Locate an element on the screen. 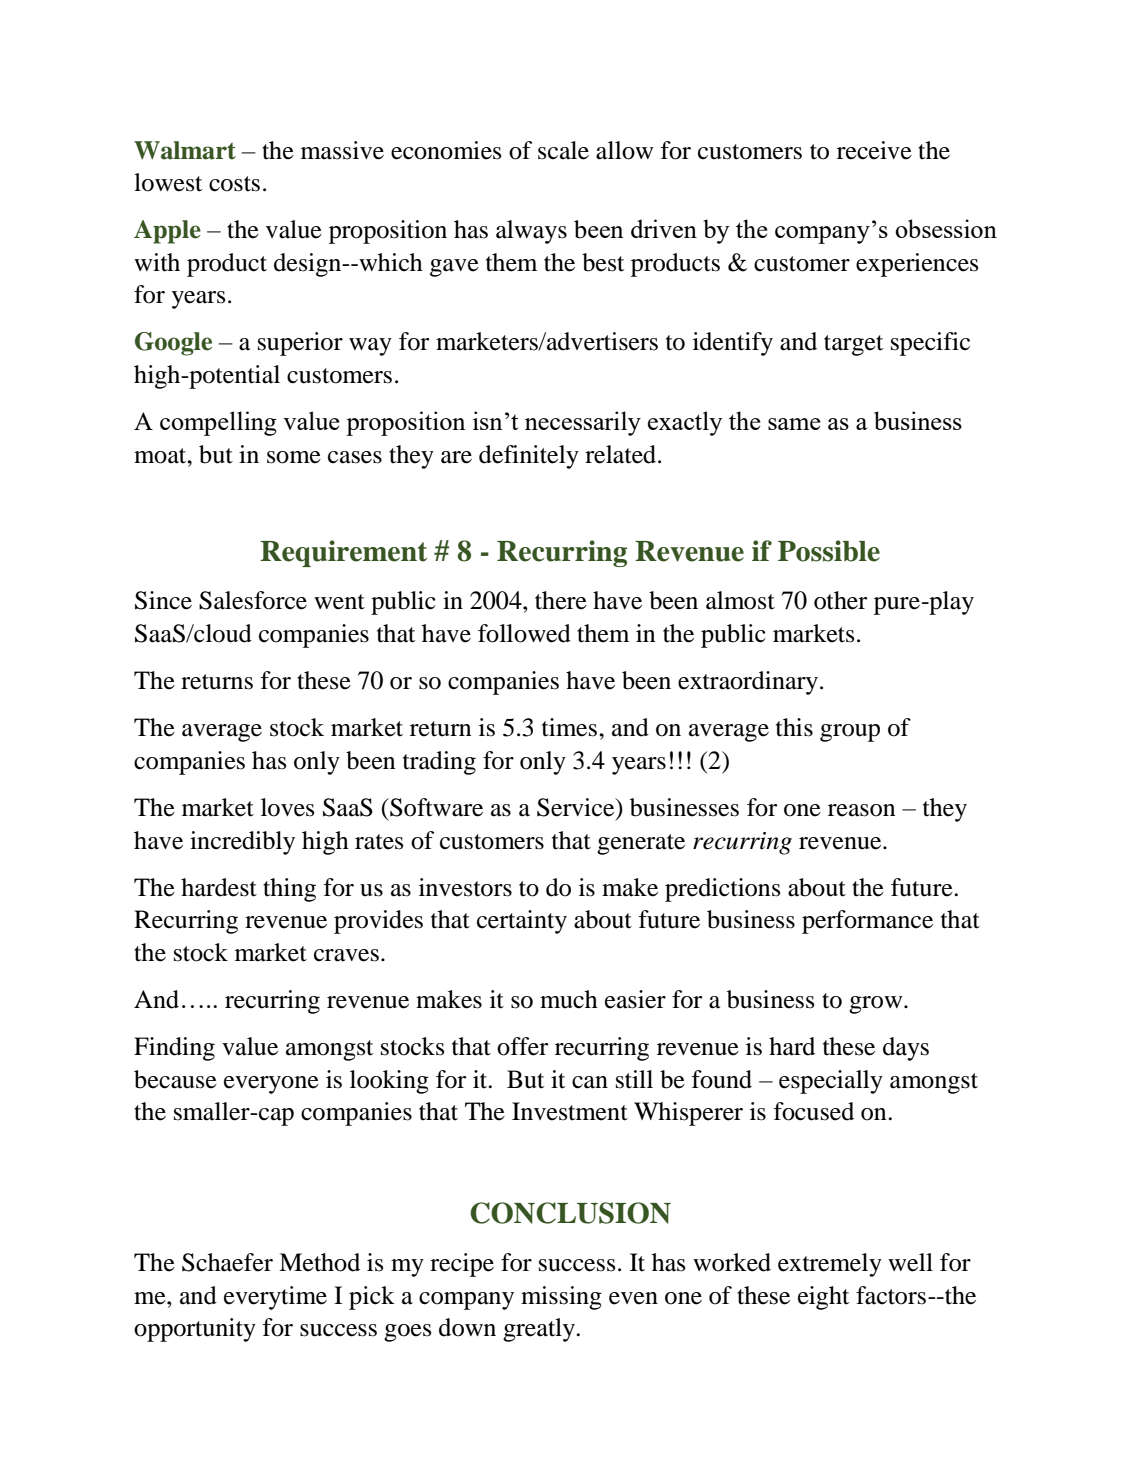 Image resolution: width=1141 pixels, height=1477 pixels. Salesforce is located at coordinates (253, 600).
